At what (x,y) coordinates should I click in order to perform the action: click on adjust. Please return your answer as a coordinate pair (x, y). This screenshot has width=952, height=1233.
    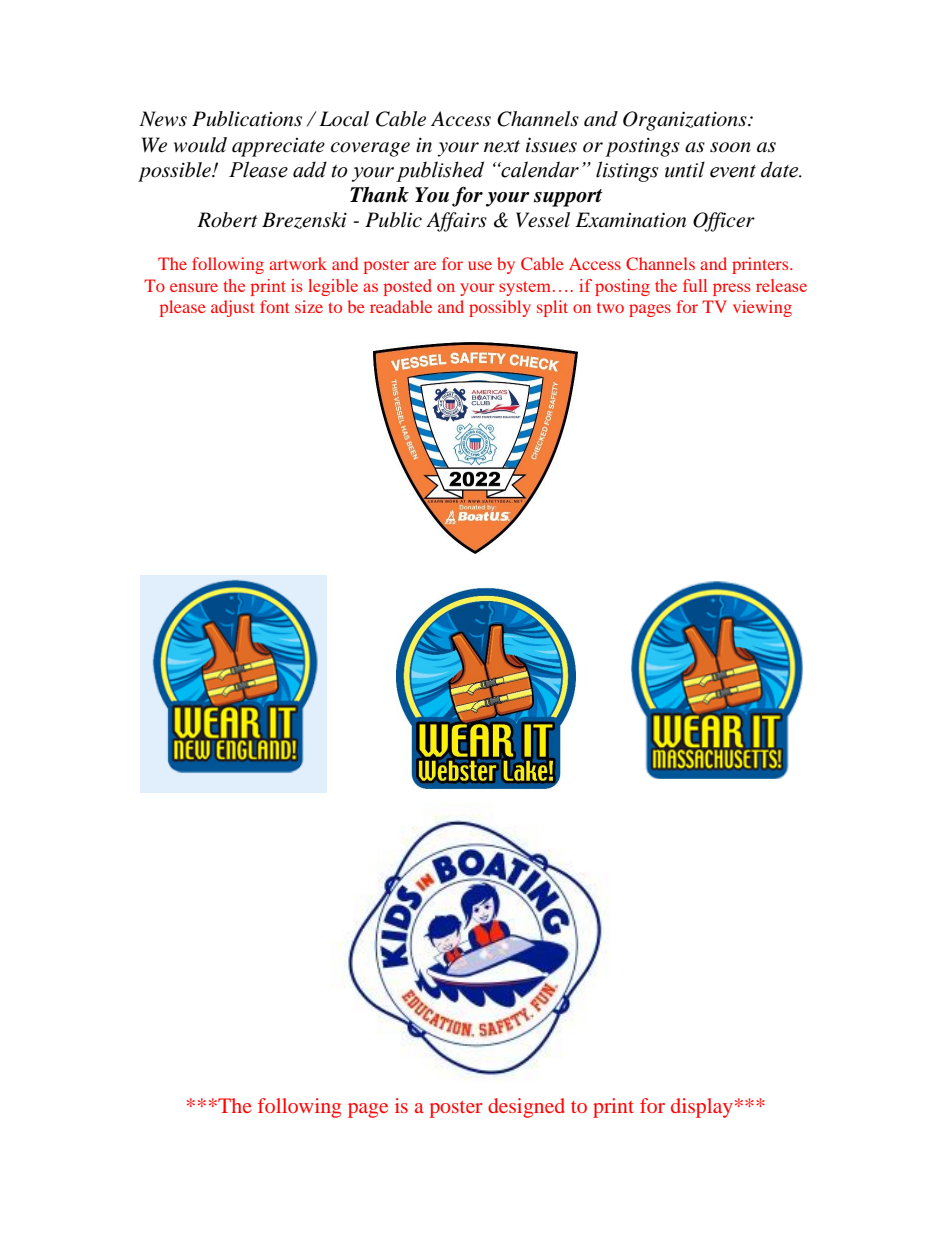
    Looking at the image, I should click on (233, 308).
